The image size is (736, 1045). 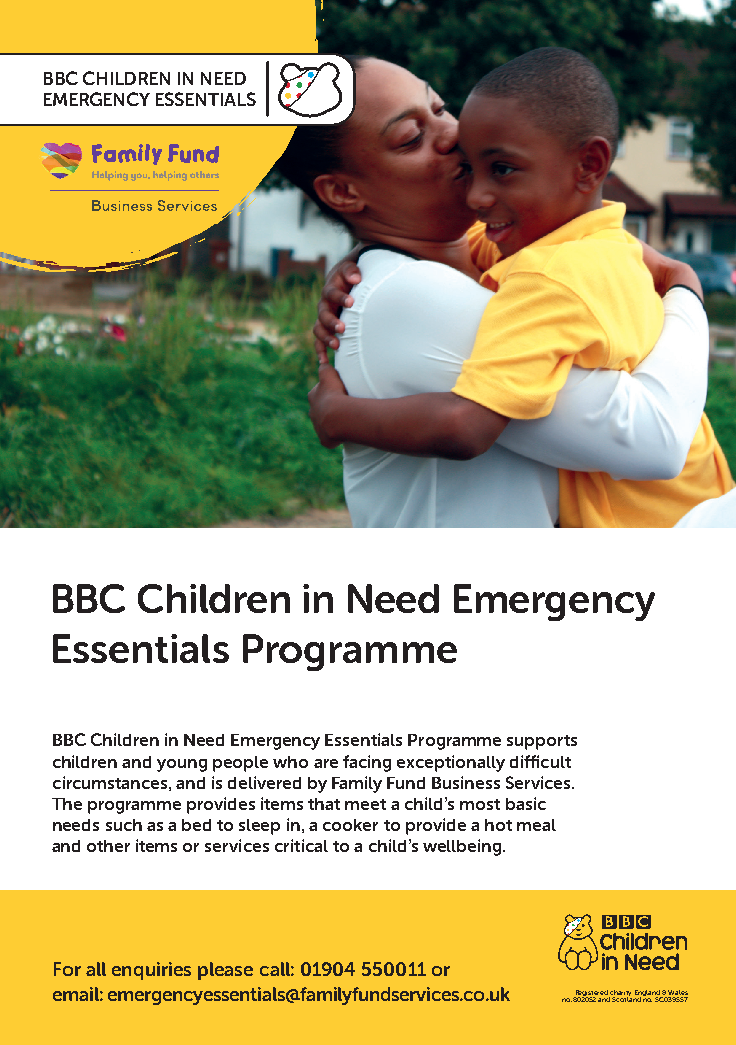 I want to click on critical, so click(x=301, y=845).
